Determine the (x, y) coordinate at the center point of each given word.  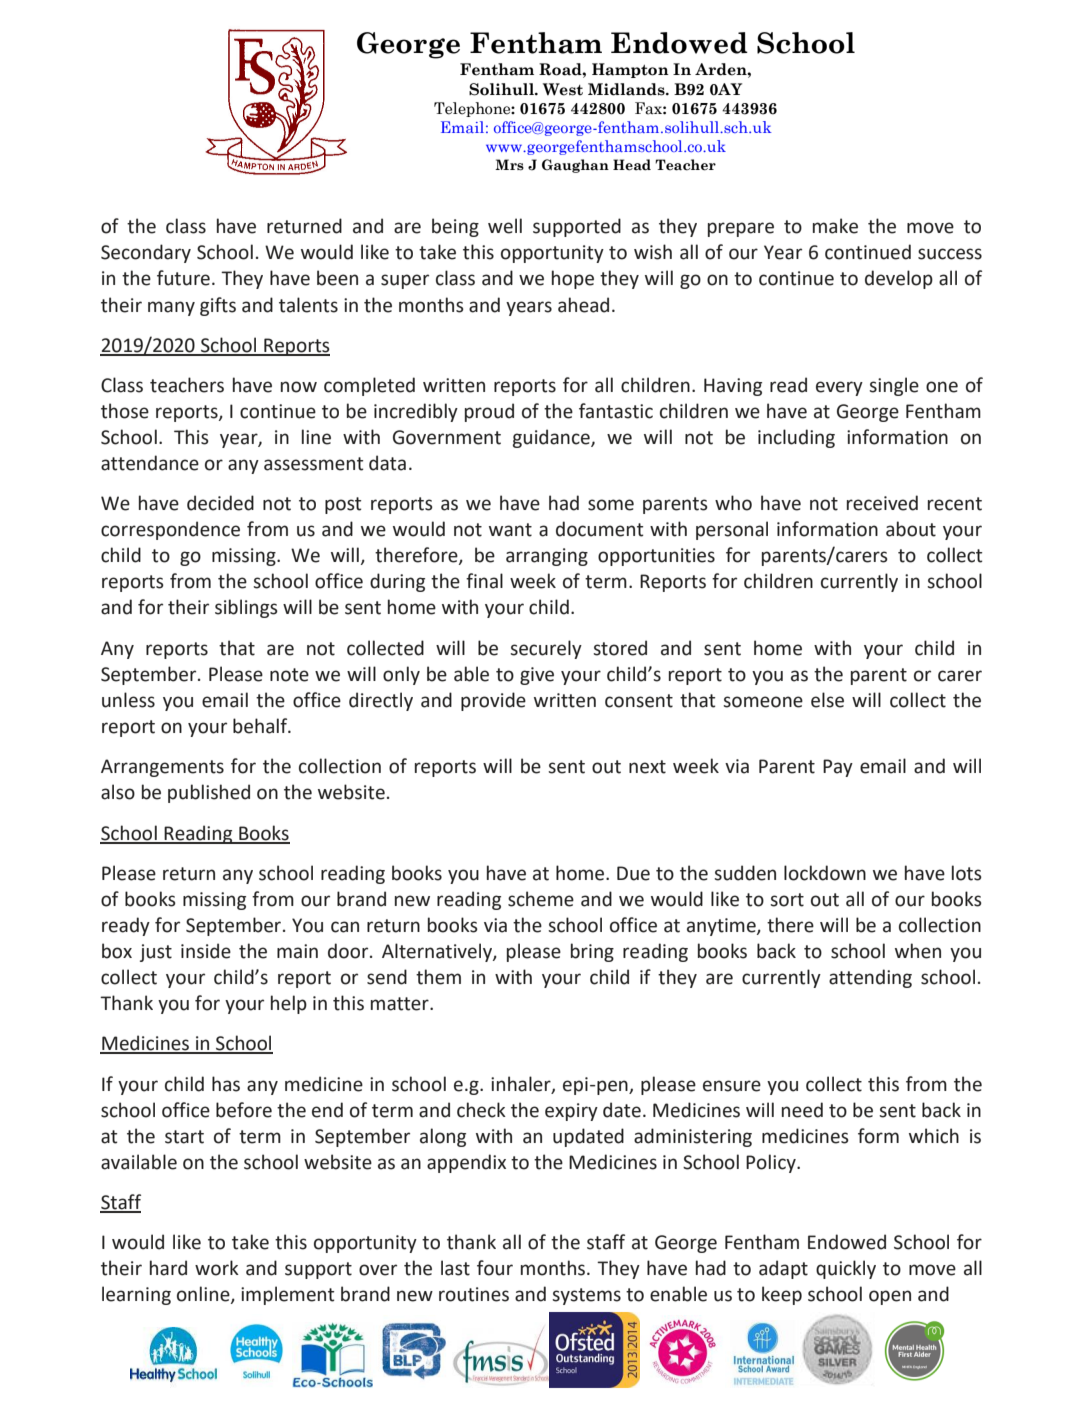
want (510, 530)
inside (206, 951)
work (217, 1268)
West (563, 89)
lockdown (825, 873)
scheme (541, 899)
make (835, 226)
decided (220, 503)
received (882, 503)
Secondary (146, 253)
